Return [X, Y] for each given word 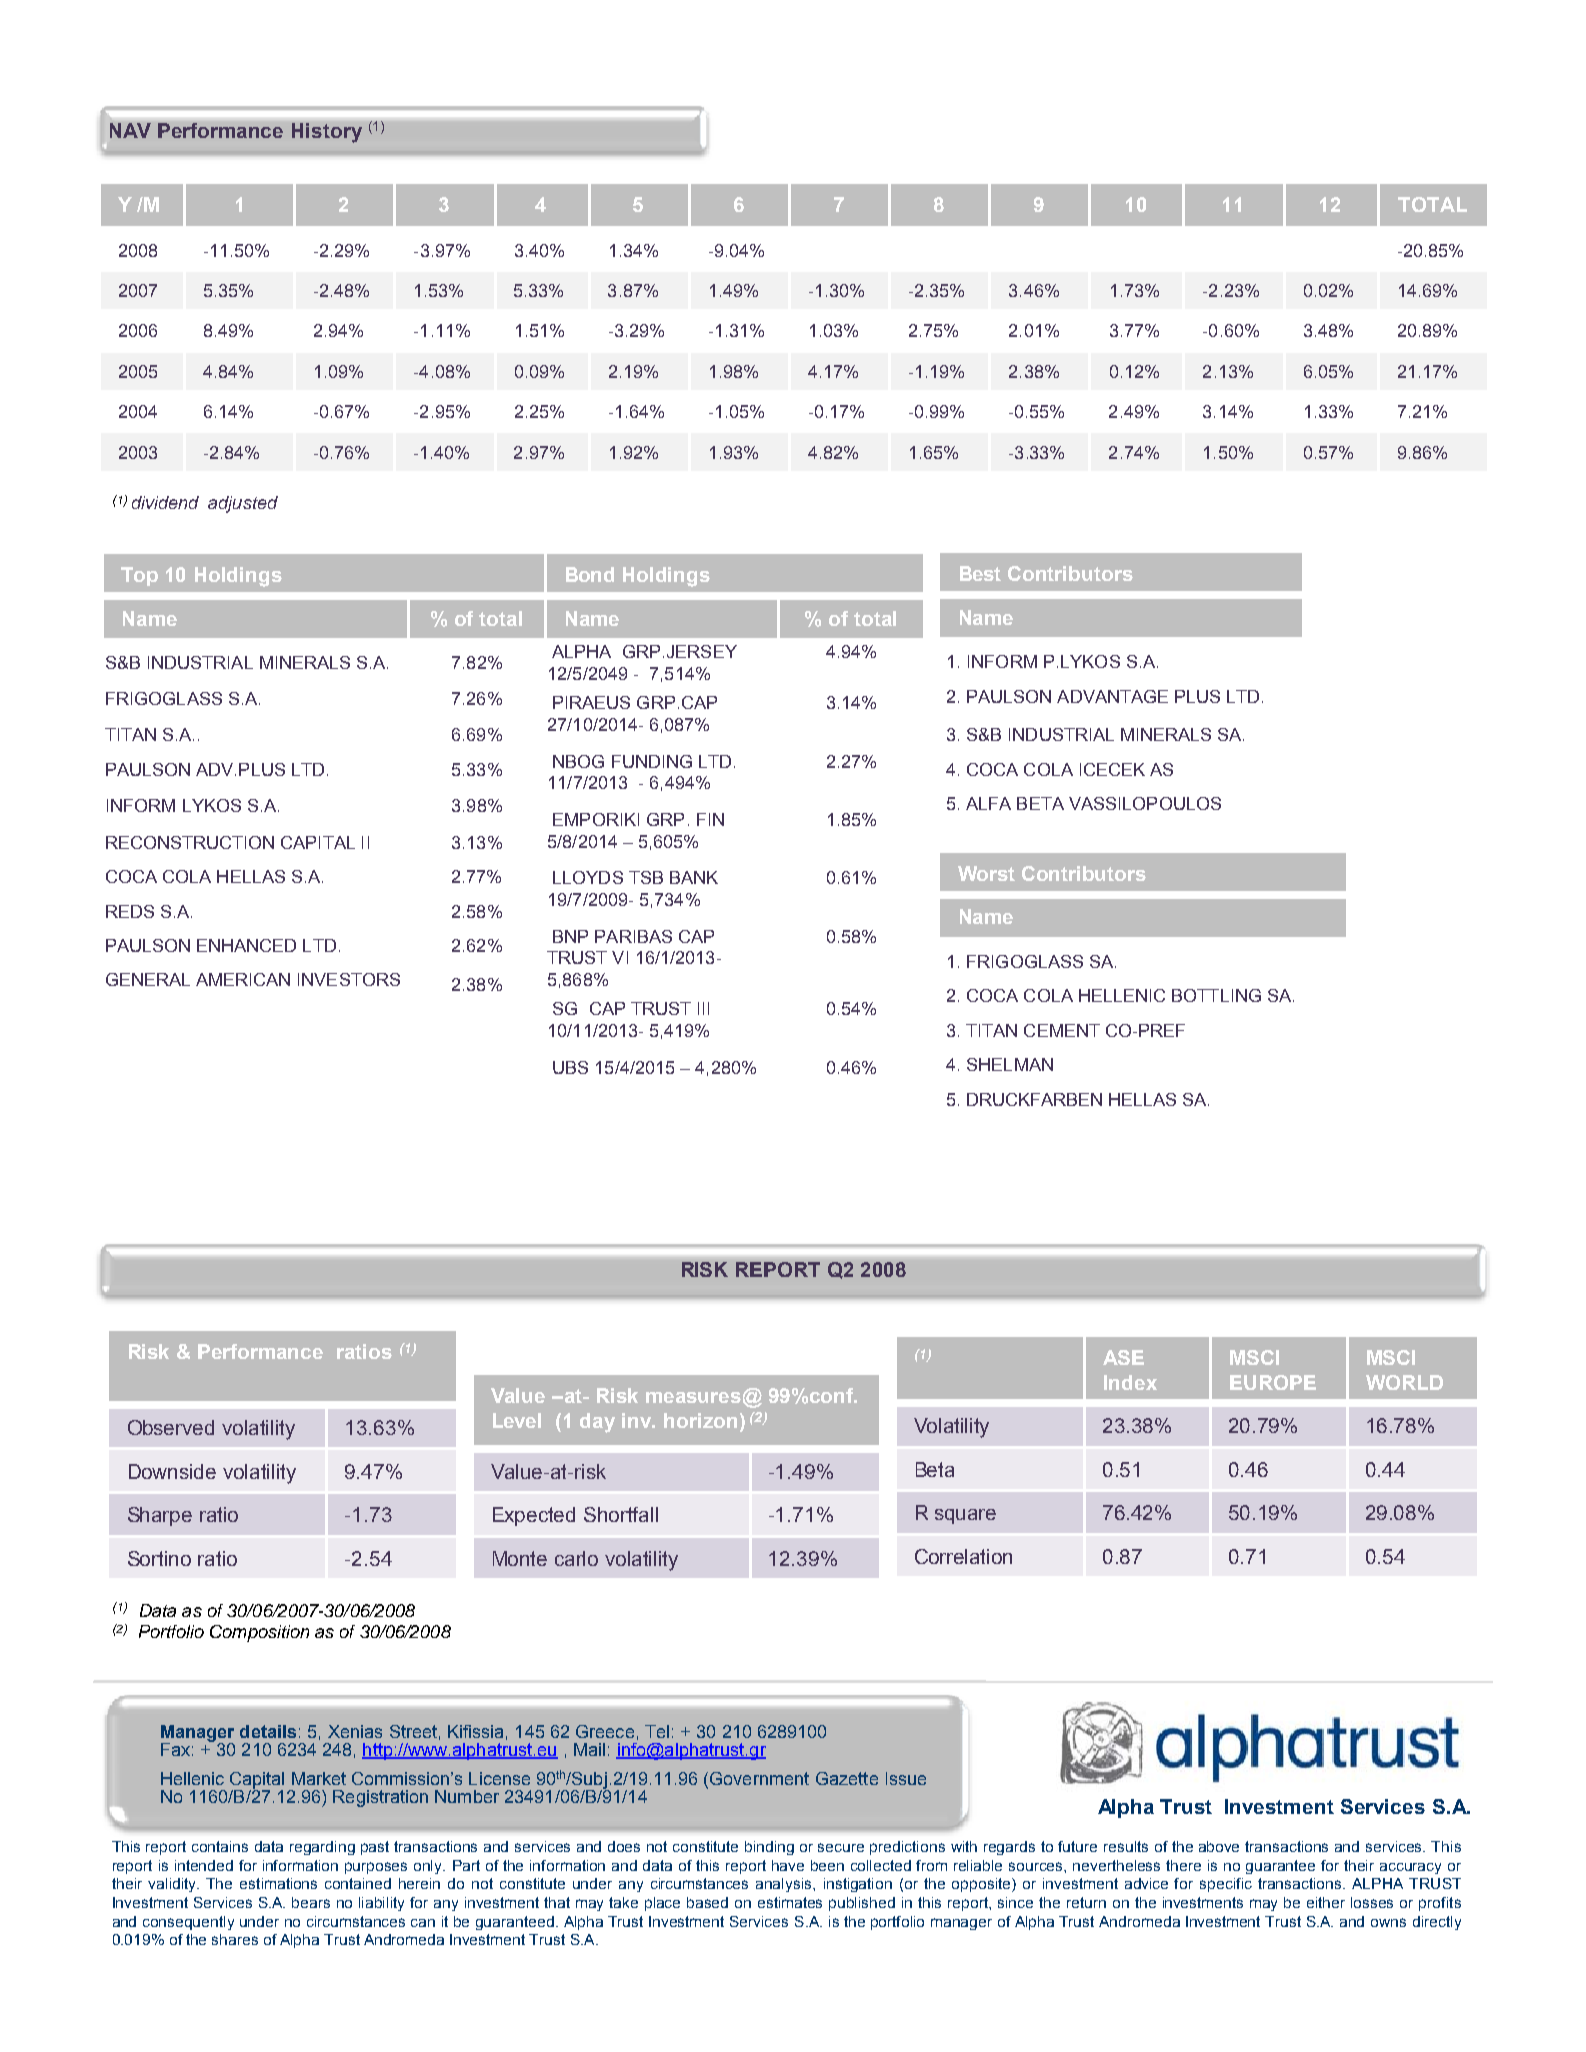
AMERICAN [243, 979]
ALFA [988, 803]
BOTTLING [1216, 995]
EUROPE [1273, 1382]
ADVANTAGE [1112, 696]
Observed [171, 1427]
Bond [590, 574]
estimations [278, 1883]
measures [693, 1397]
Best [980, 573]
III [703, 1008]
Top [139, 576]
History [327, 133]
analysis [785, 1885]
